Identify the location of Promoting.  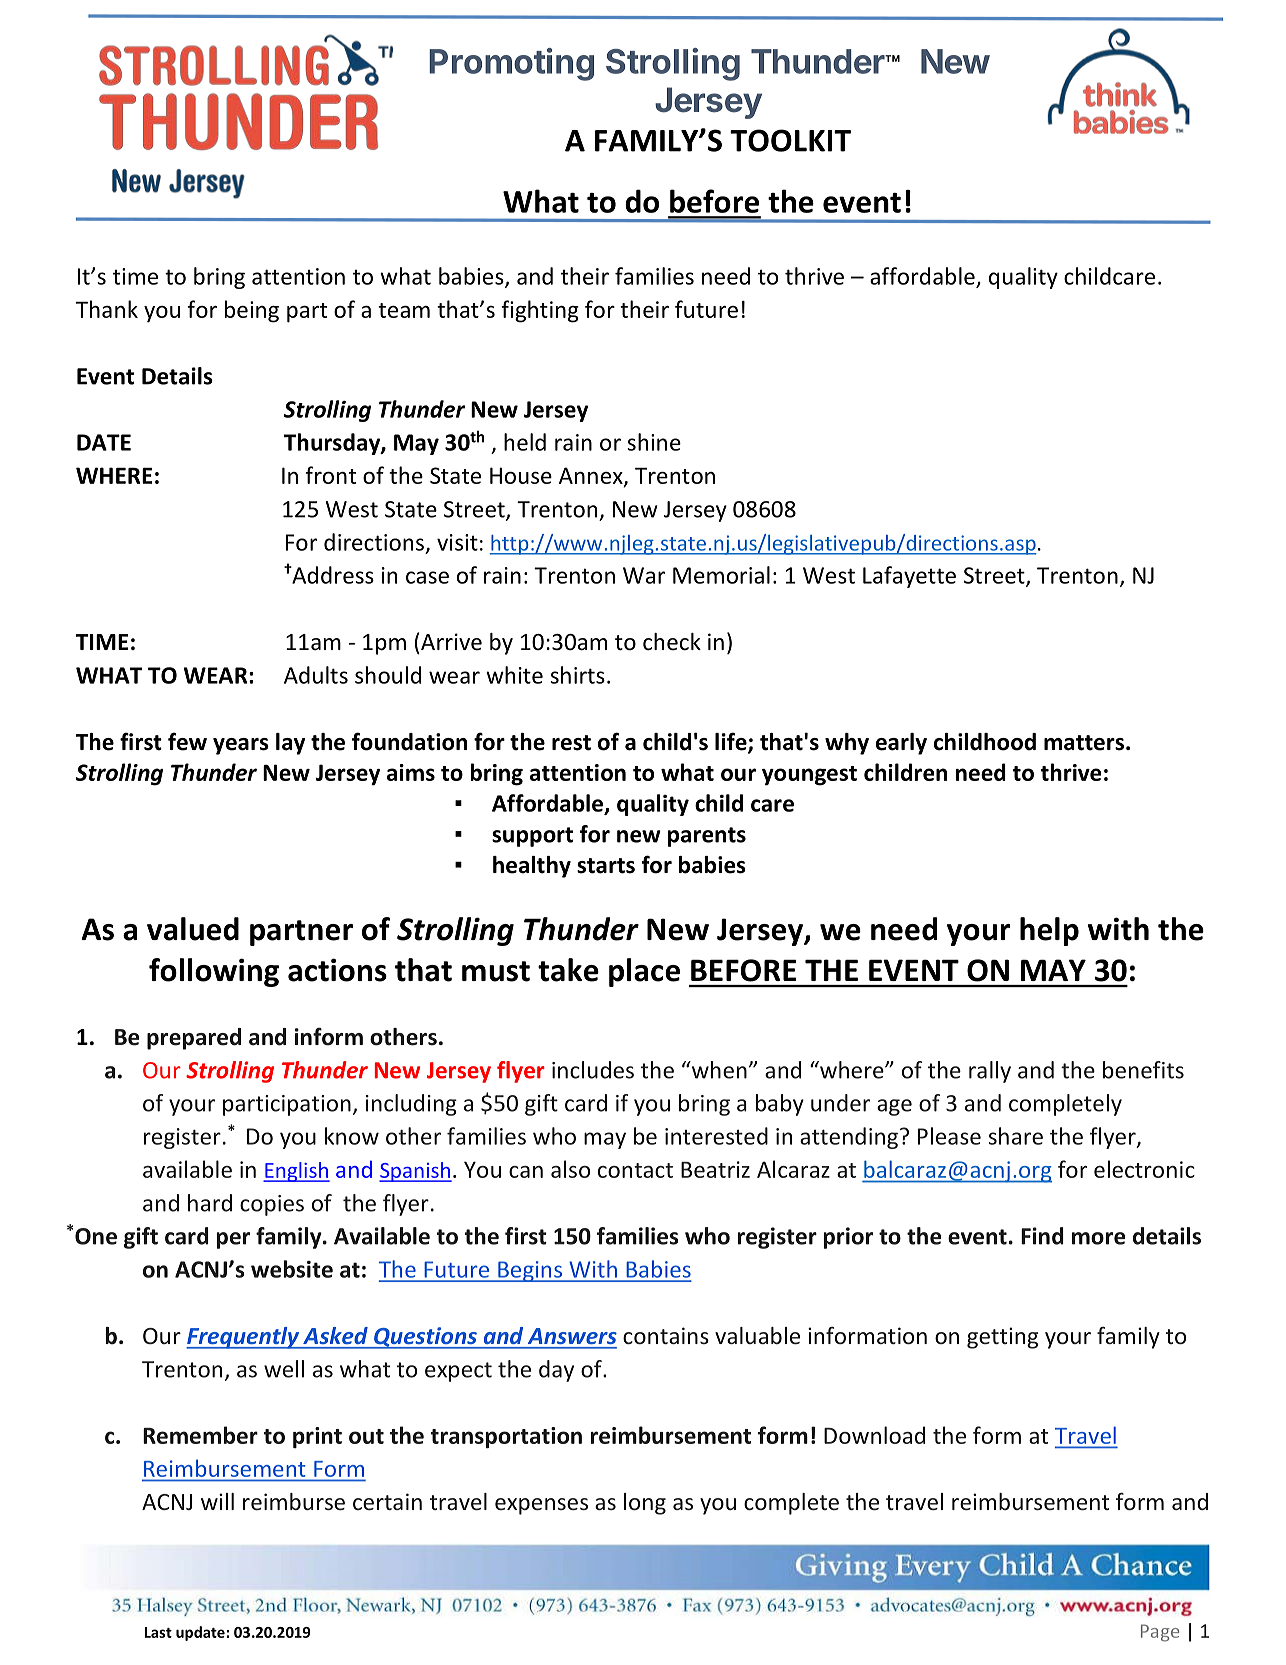
(511, 64).
